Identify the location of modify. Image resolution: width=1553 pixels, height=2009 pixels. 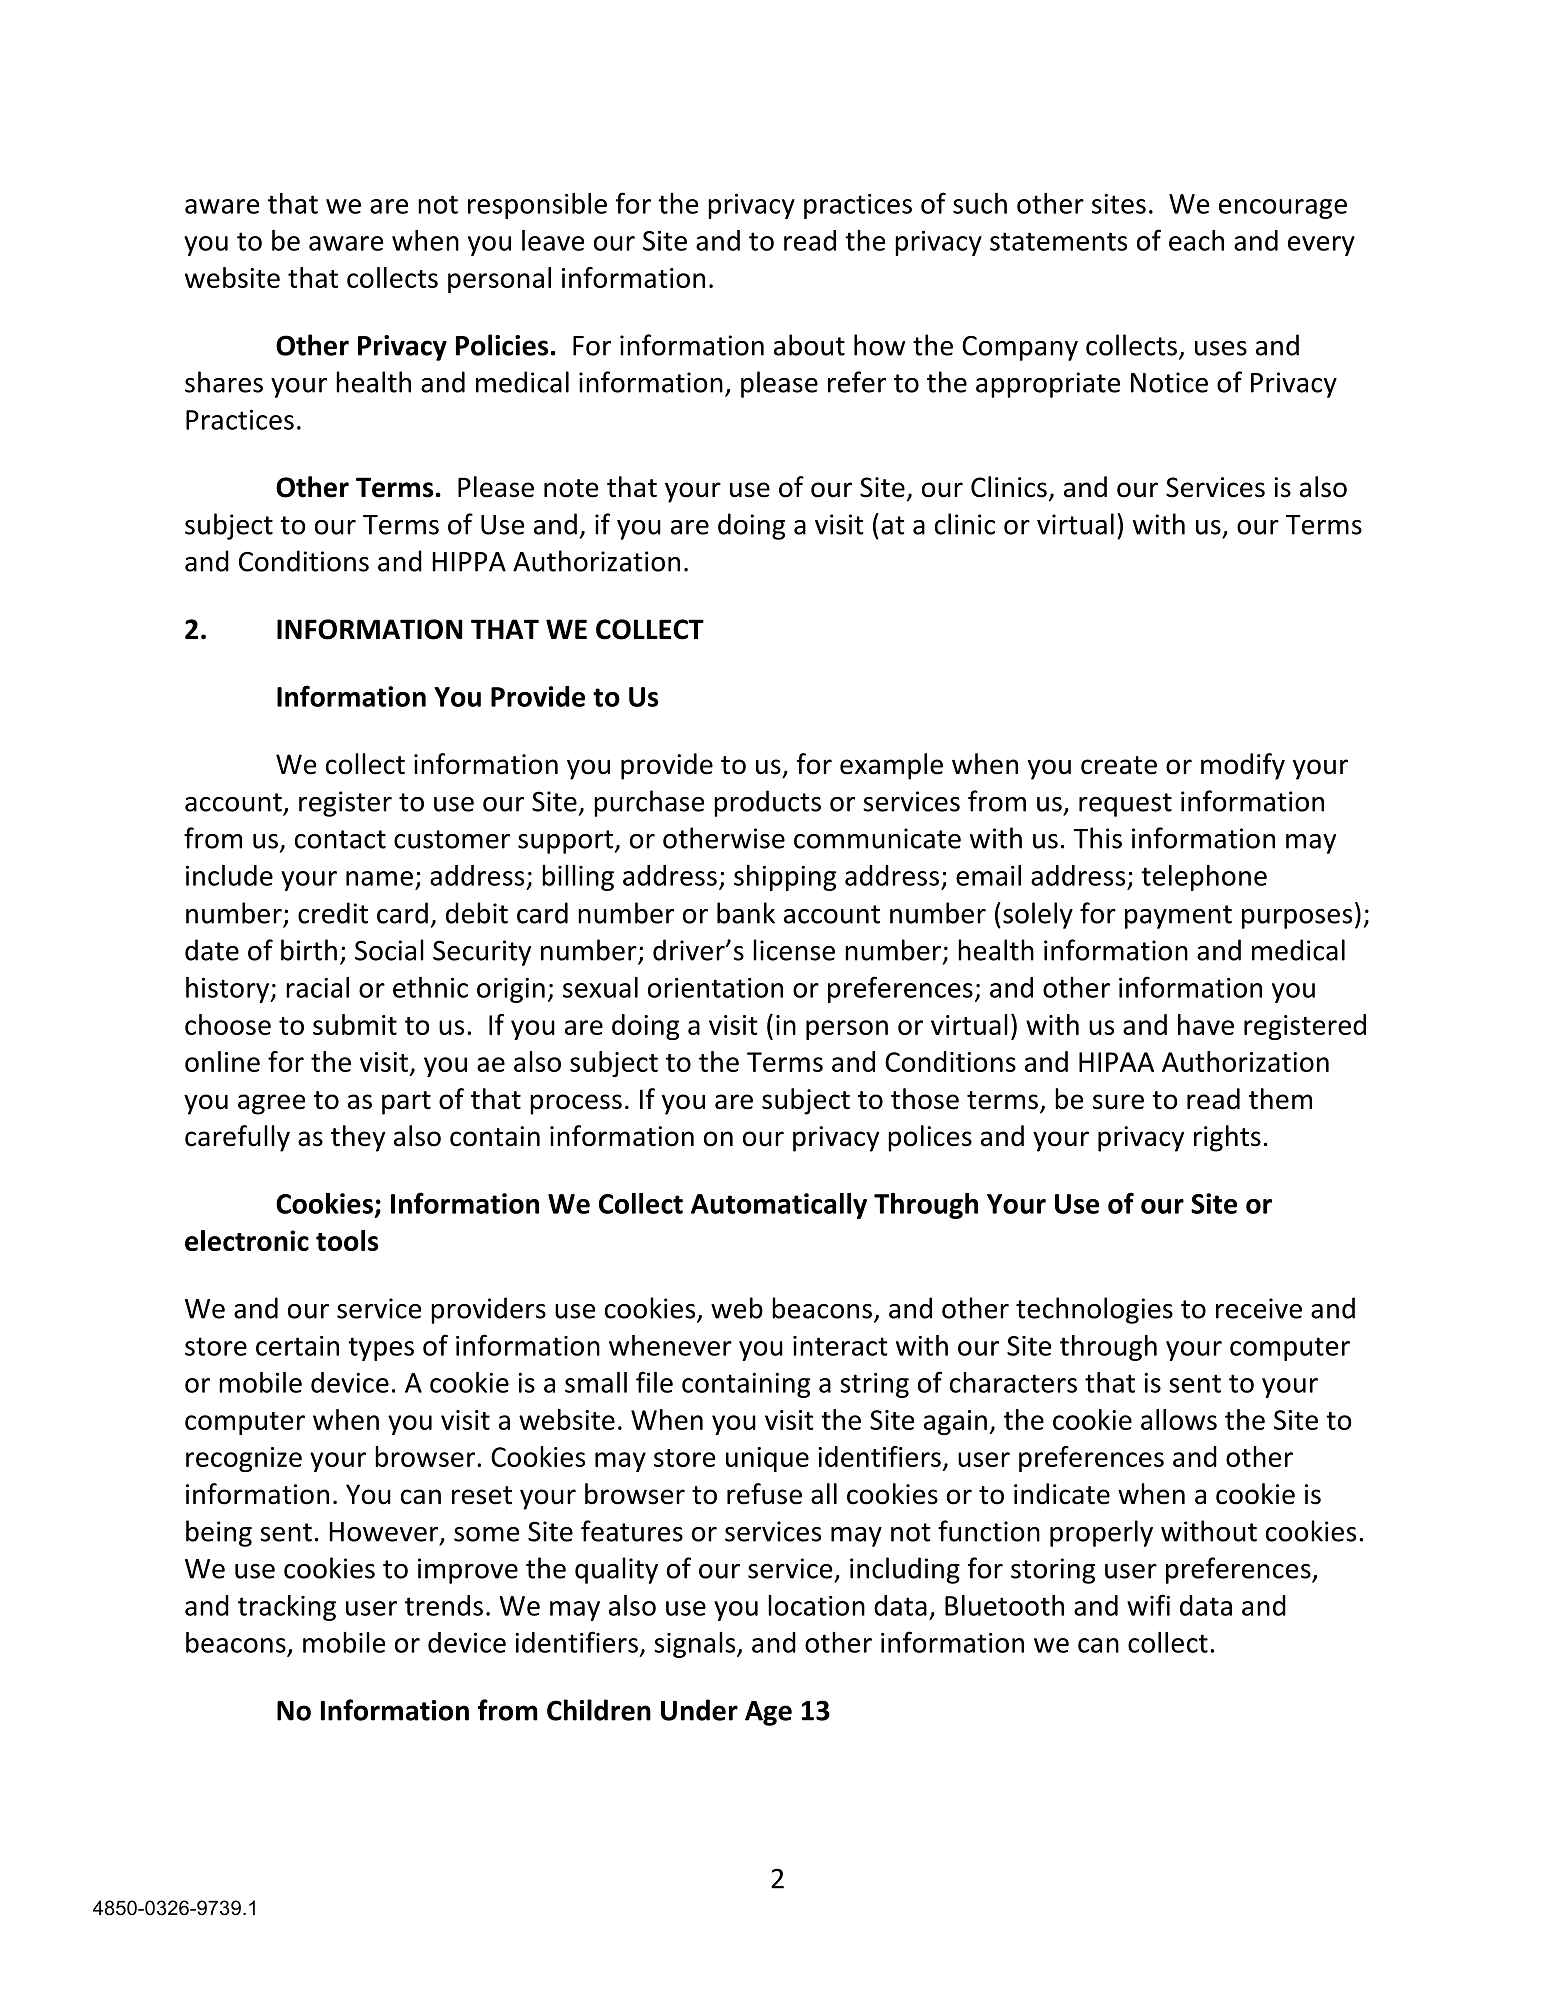
(1243, 766).
